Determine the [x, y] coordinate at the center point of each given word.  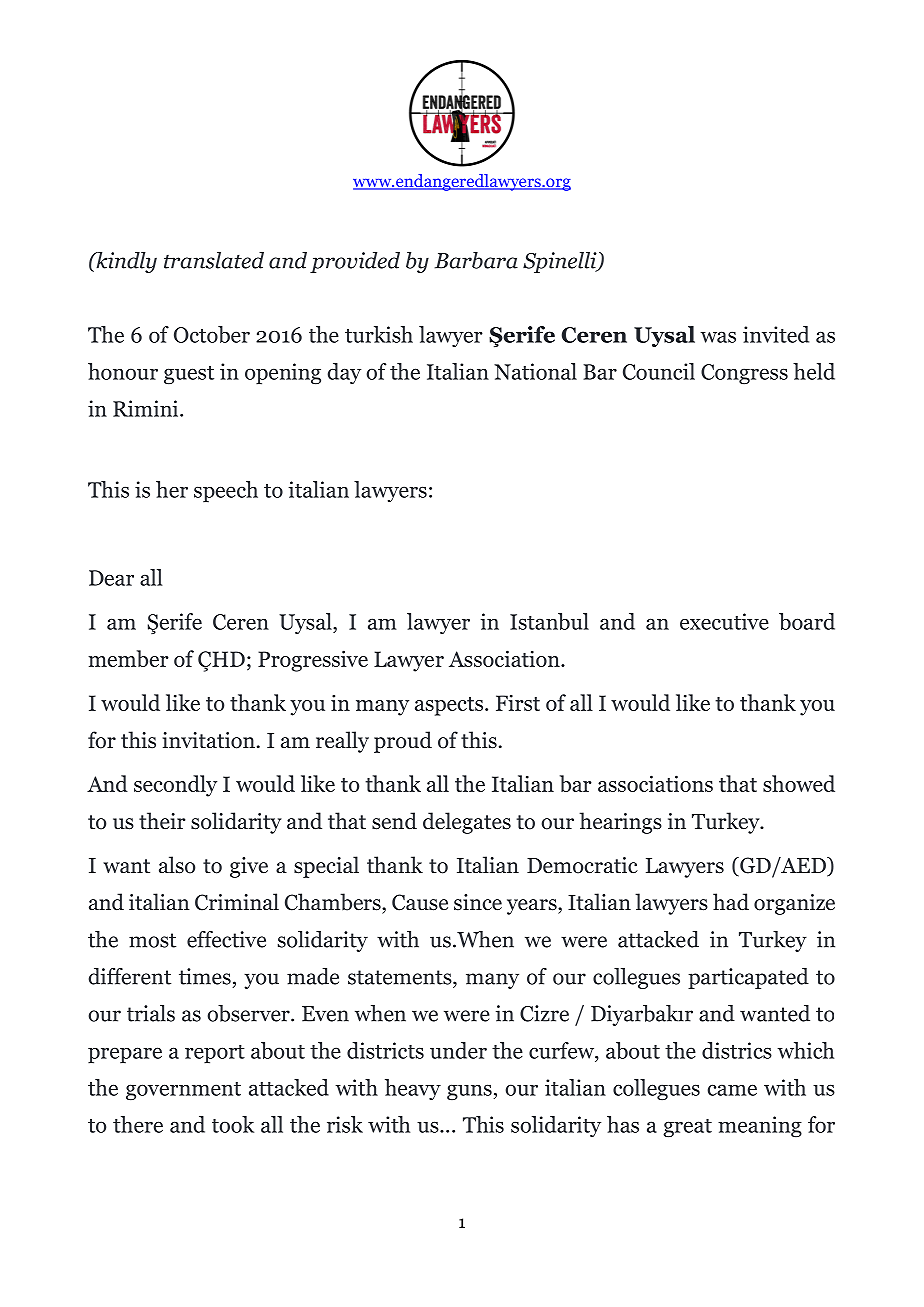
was [718, 337]
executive [724, 621]
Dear [111, 578]
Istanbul [549, 621]
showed [799, 783]
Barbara [476, 260]
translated [214, 260]
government [183, 1091]
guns [469, 1092]
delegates [467, 823]
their [162, 821]
